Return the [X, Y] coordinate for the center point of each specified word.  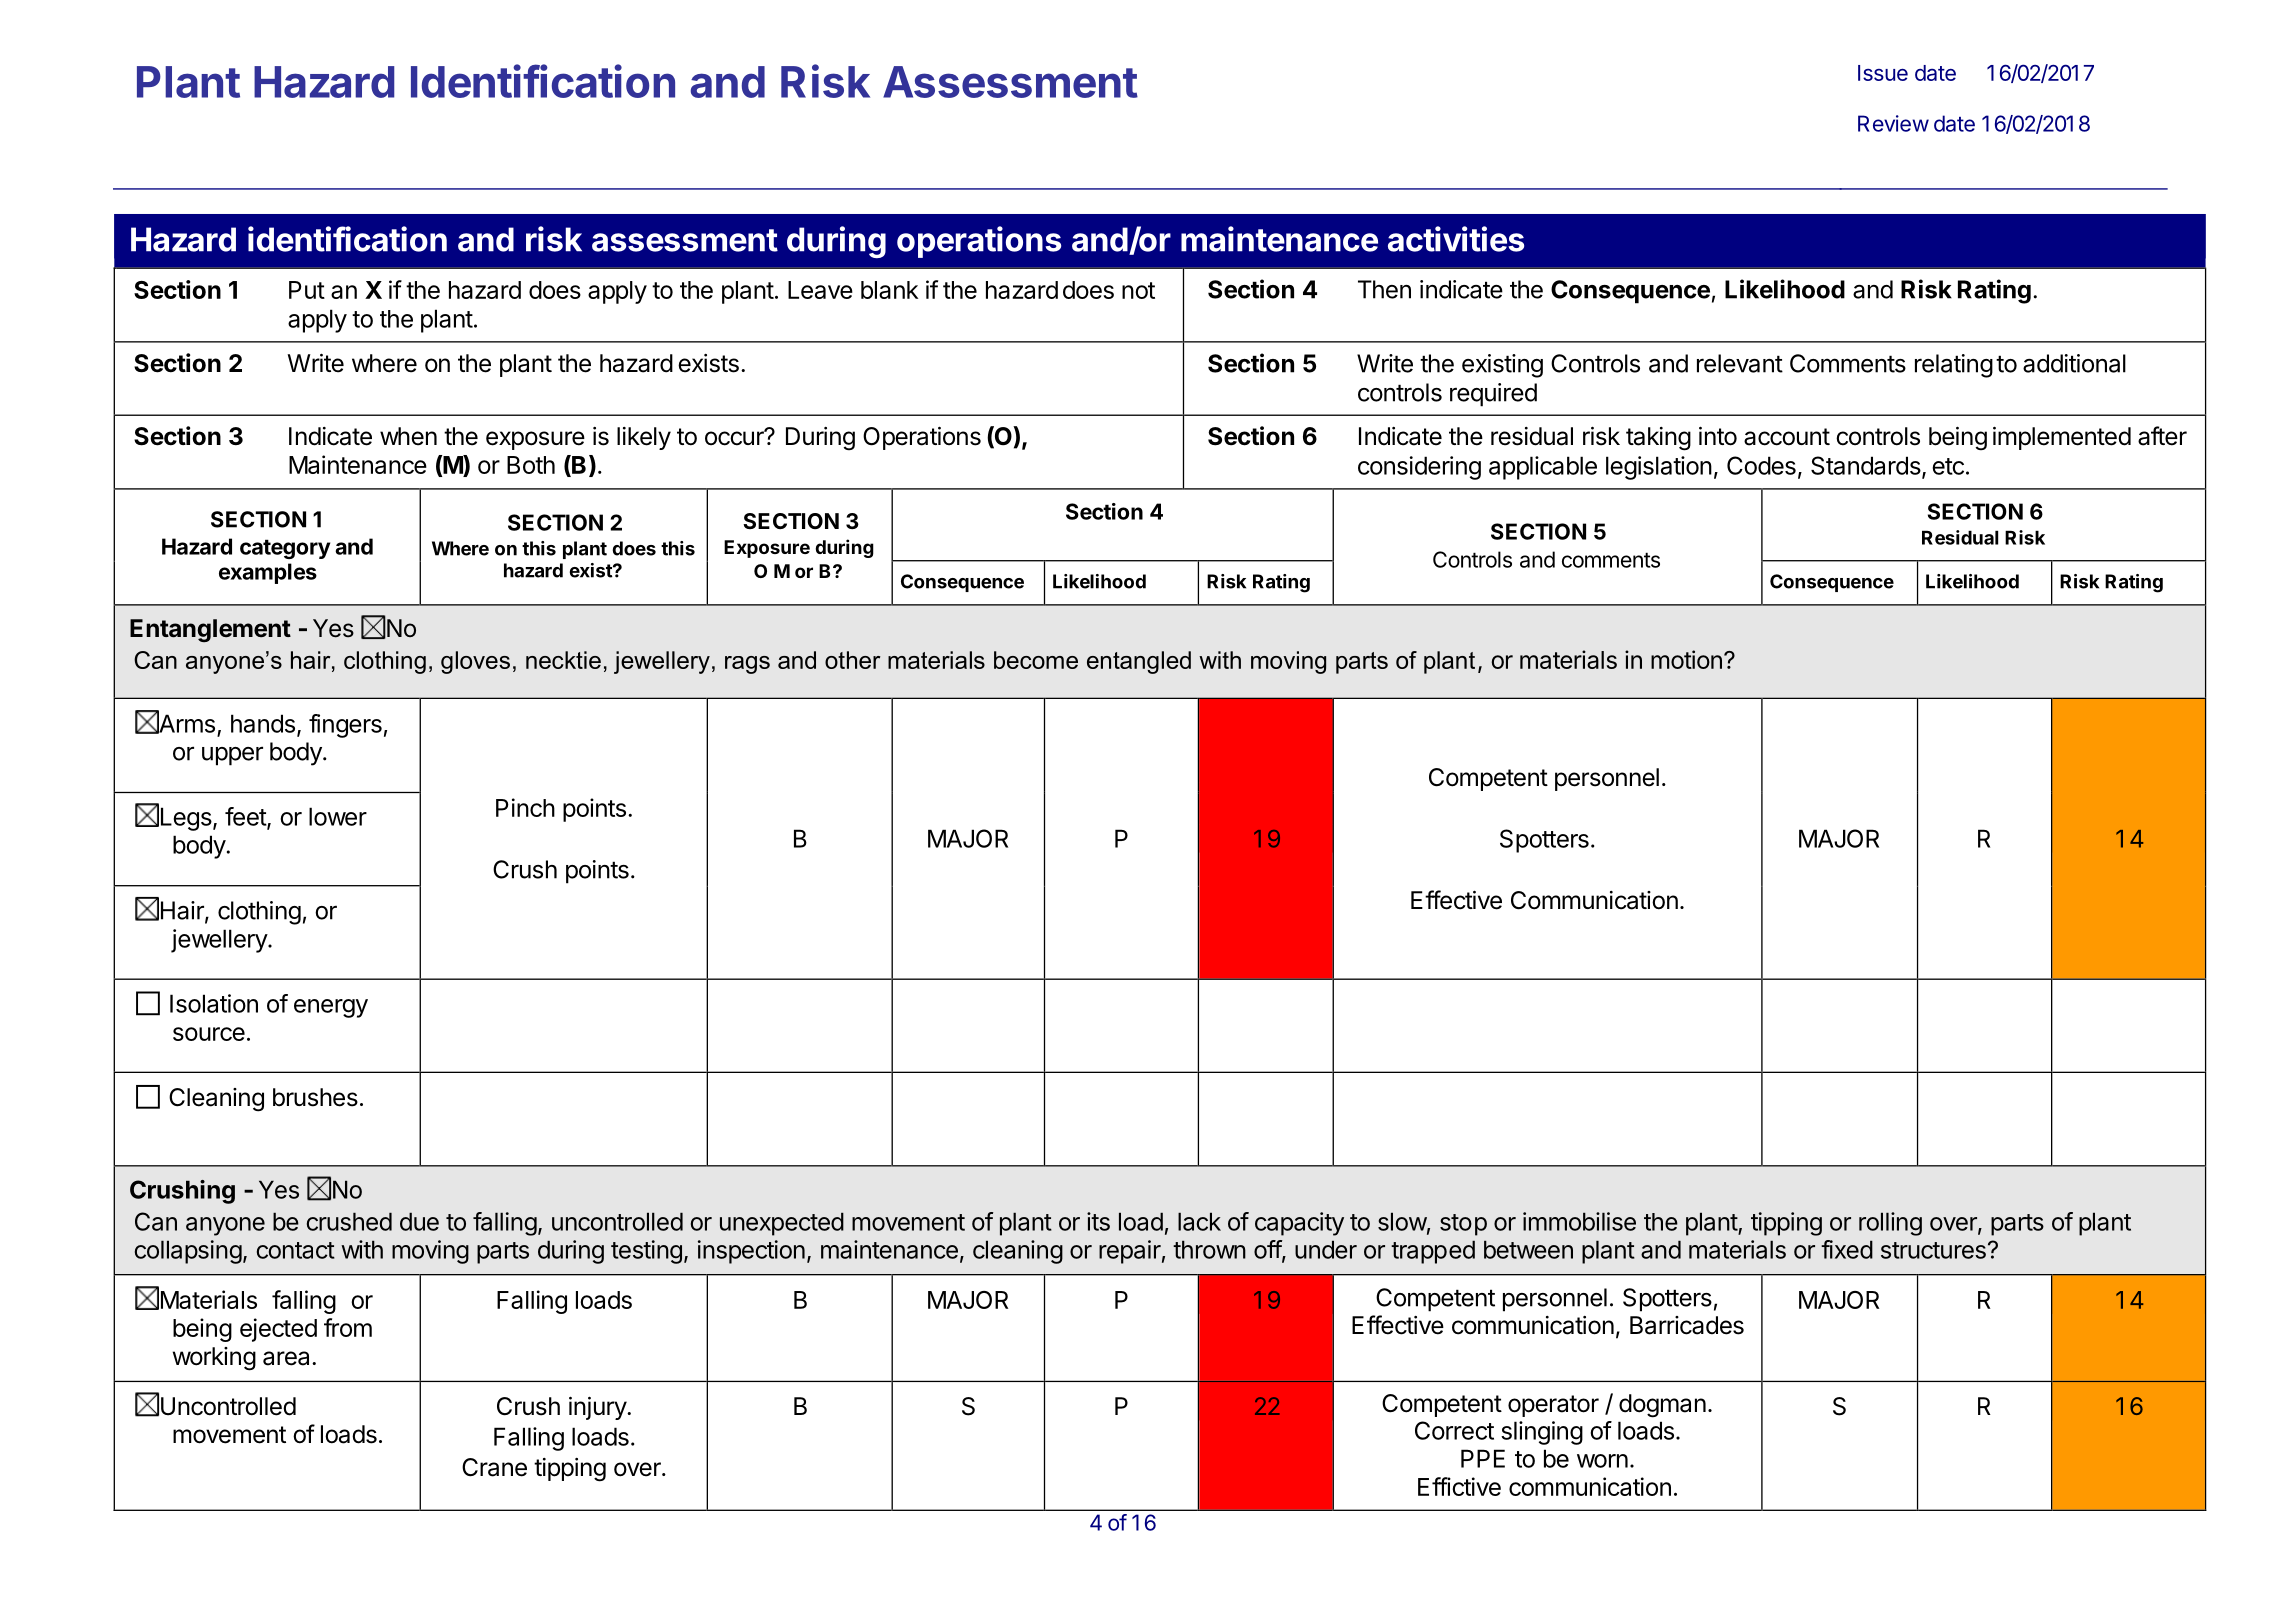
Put [307, 290]
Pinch [525, 807]
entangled [1139, 662]
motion [1686, 659]
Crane [494, 1467]
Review [1893, 123]
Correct [1454, 1430]
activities [1456, 239]
